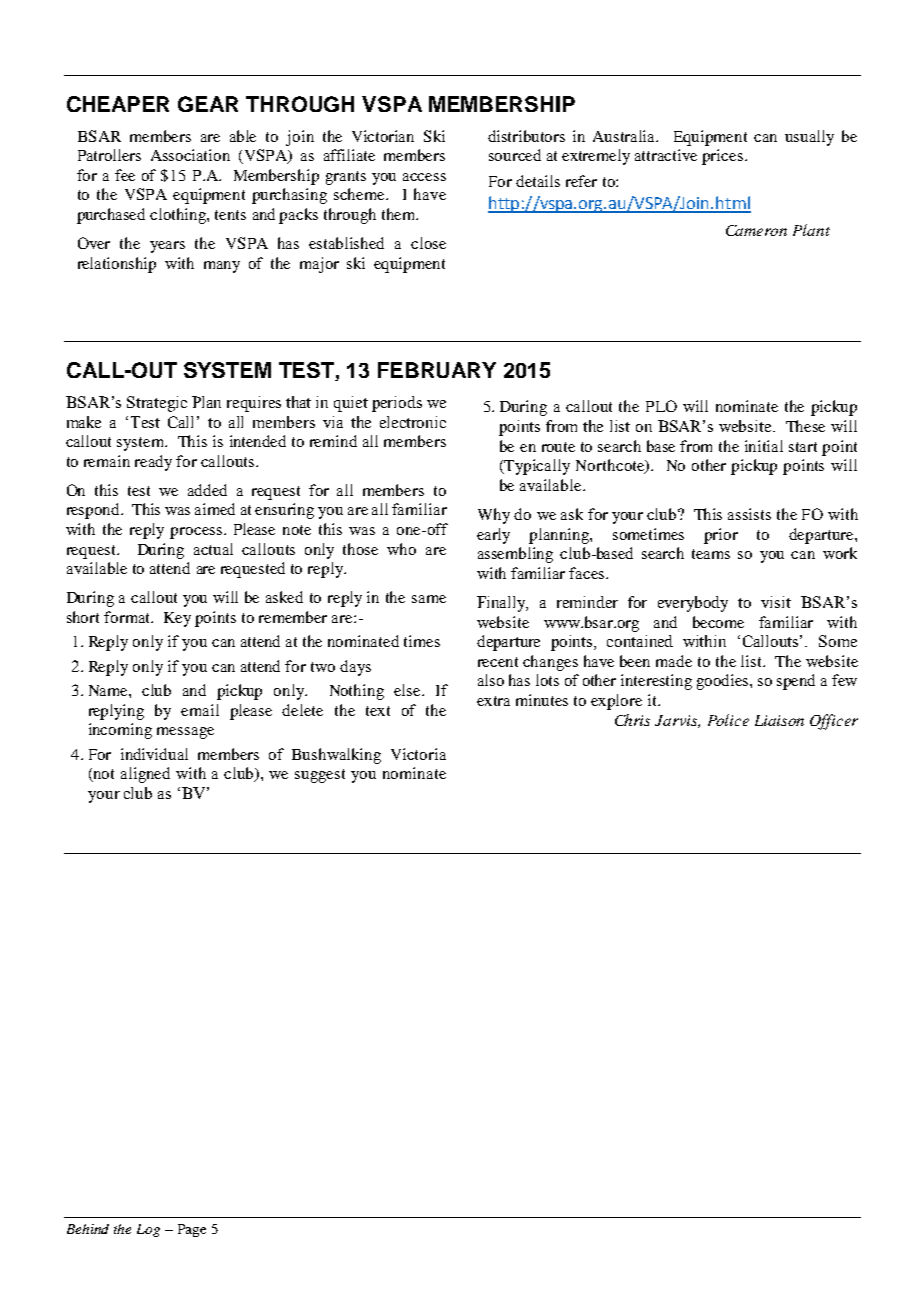 The height and width of the document is (1308, 924). I want to click on prices, so click(722, 157).
